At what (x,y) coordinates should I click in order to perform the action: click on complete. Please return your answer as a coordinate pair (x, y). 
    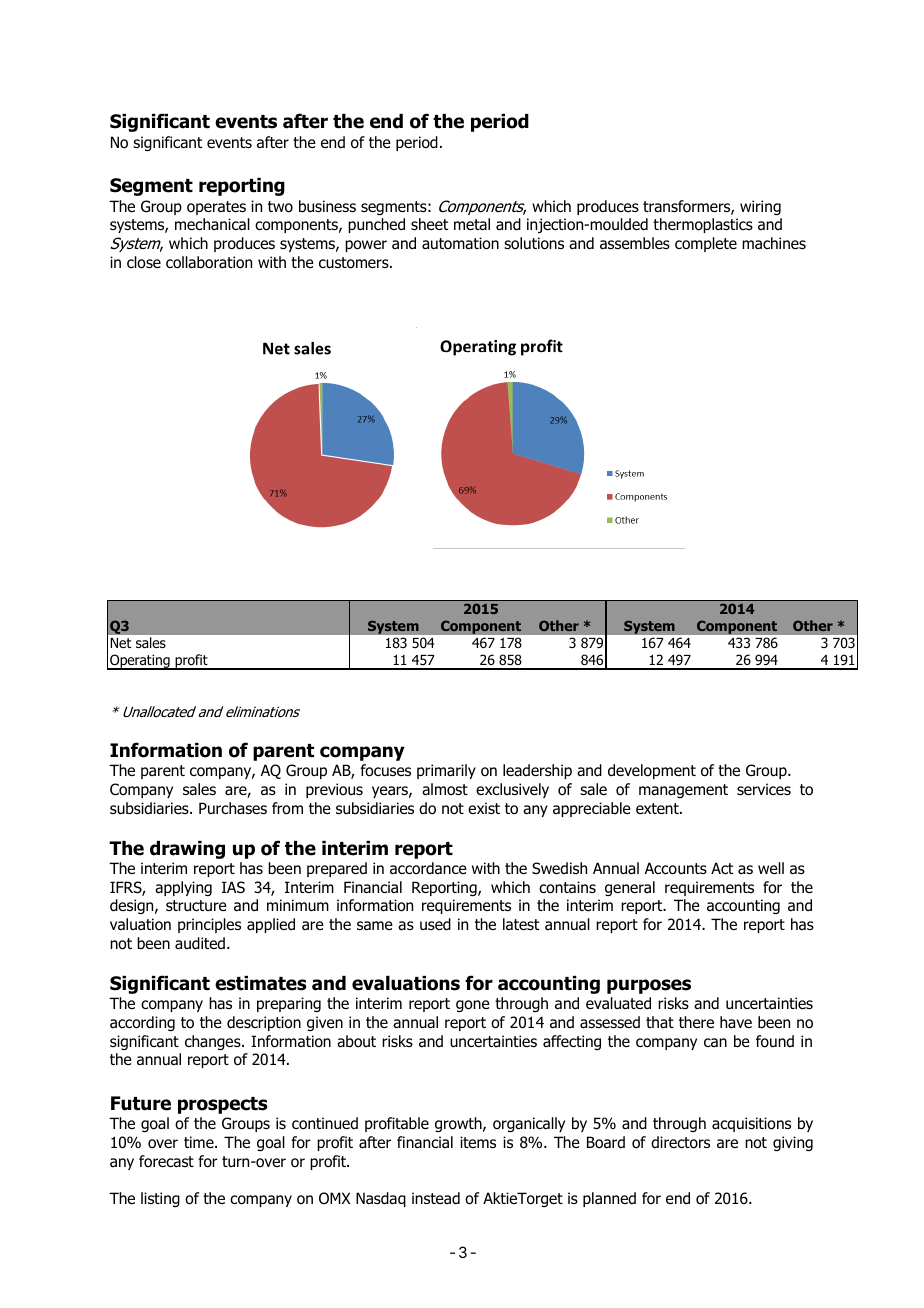
    Looking at the image, I should click on (706, 244).
